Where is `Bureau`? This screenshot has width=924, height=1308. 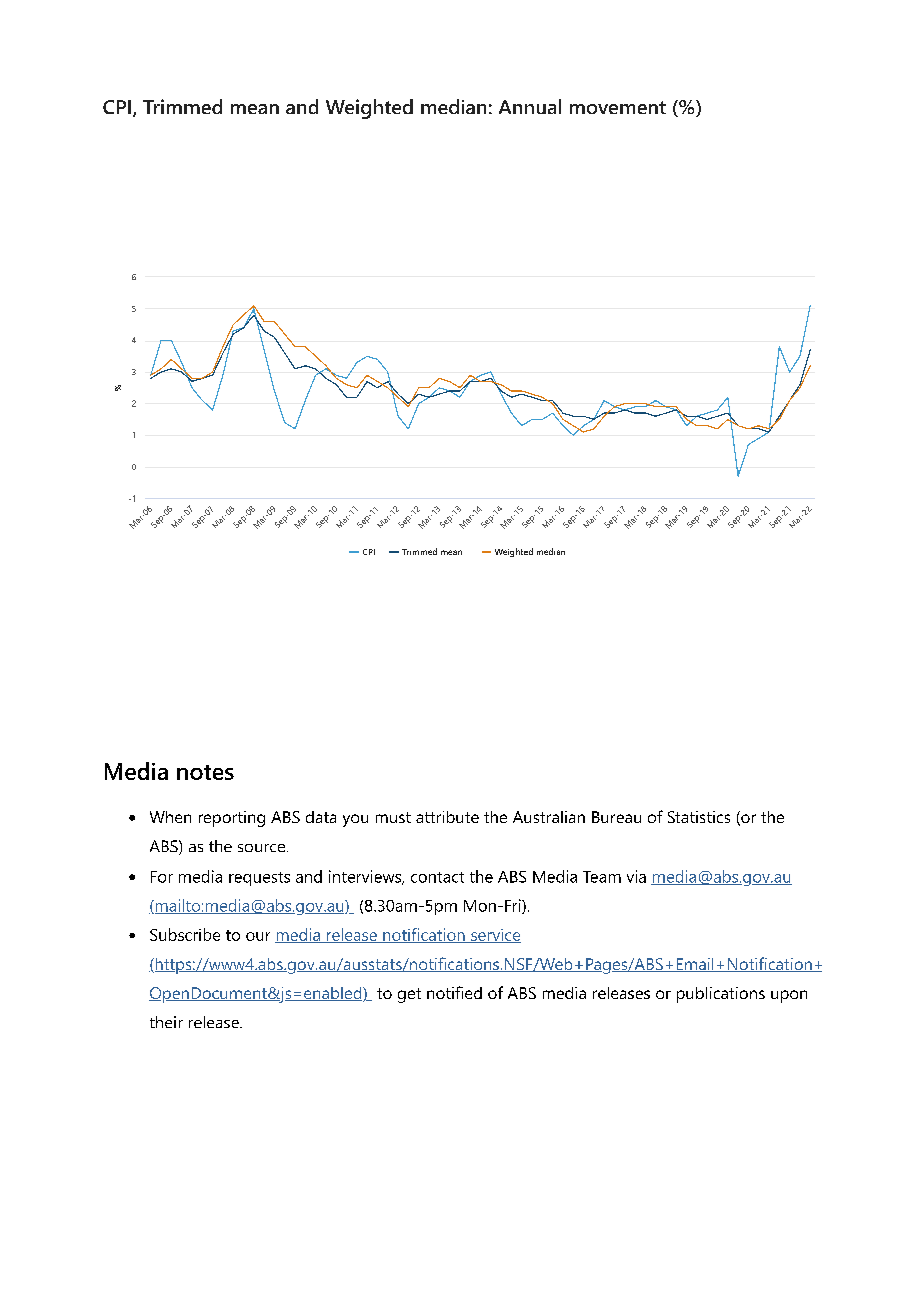
Bureau is located at coordinates (616, 817).
